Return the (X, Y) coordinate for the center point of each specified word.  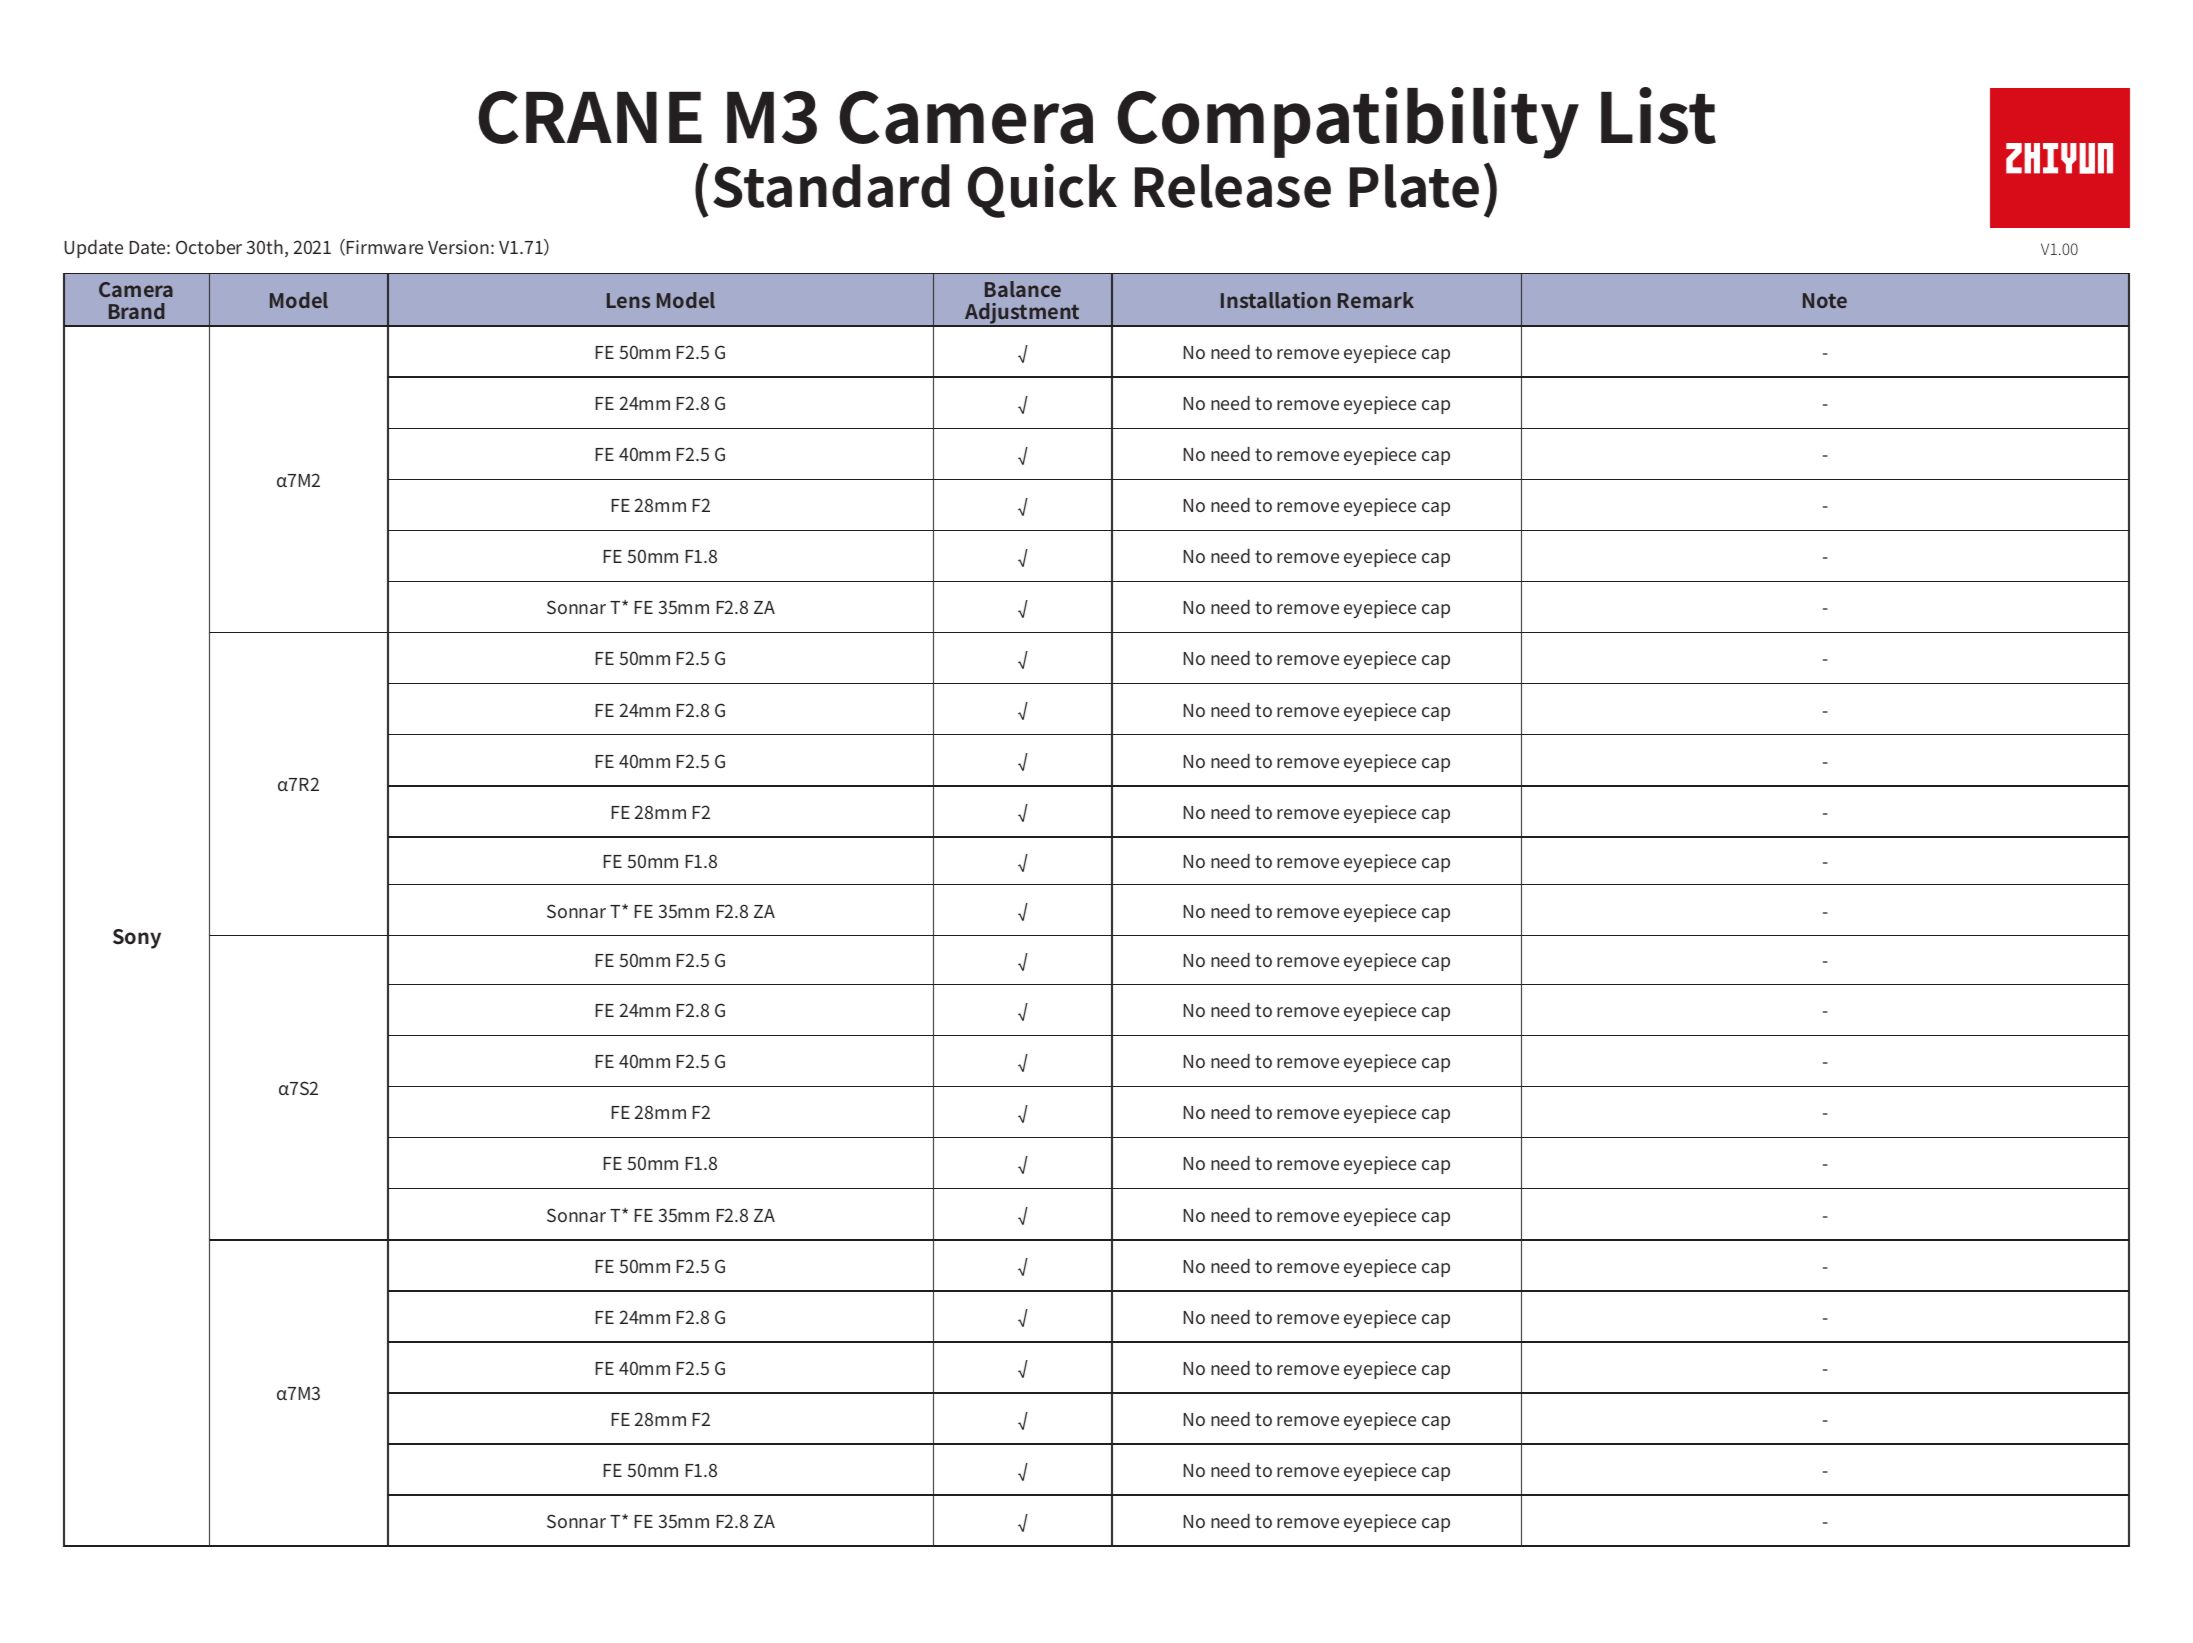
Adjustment (1023, 314)
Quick (1042, 190)
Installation (1276, 300)
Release (1233, 186)
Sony (137, 939)
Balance (1023, 289)
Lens (628, 300)
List (1658, 115)
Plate (1414, 186)
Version (458, 247)
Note (1825, 300)
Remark (1376, 300)
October (209, 247)
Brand (137, 311)
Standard (831, 186)
